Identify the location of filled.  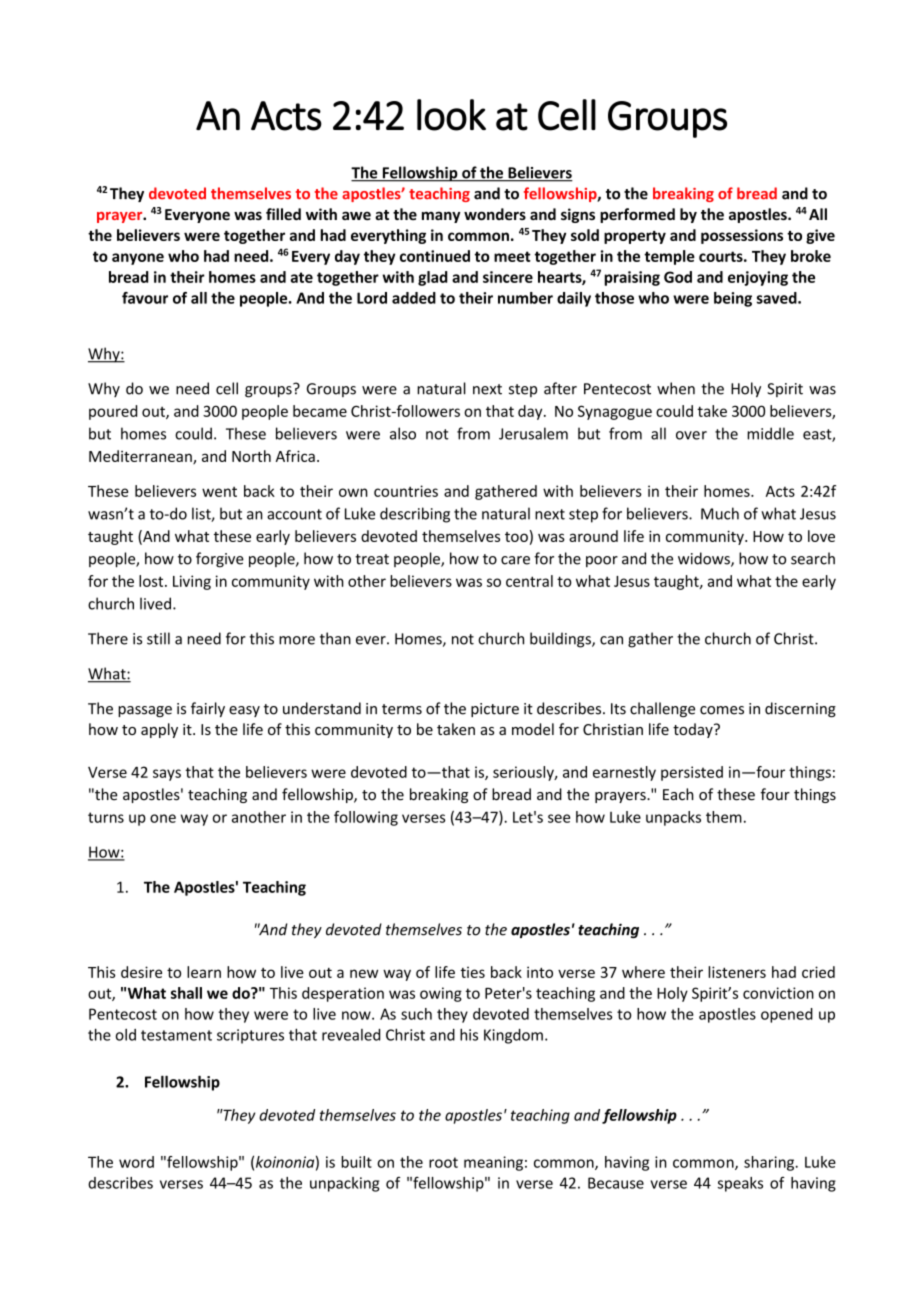
(283, 214).
